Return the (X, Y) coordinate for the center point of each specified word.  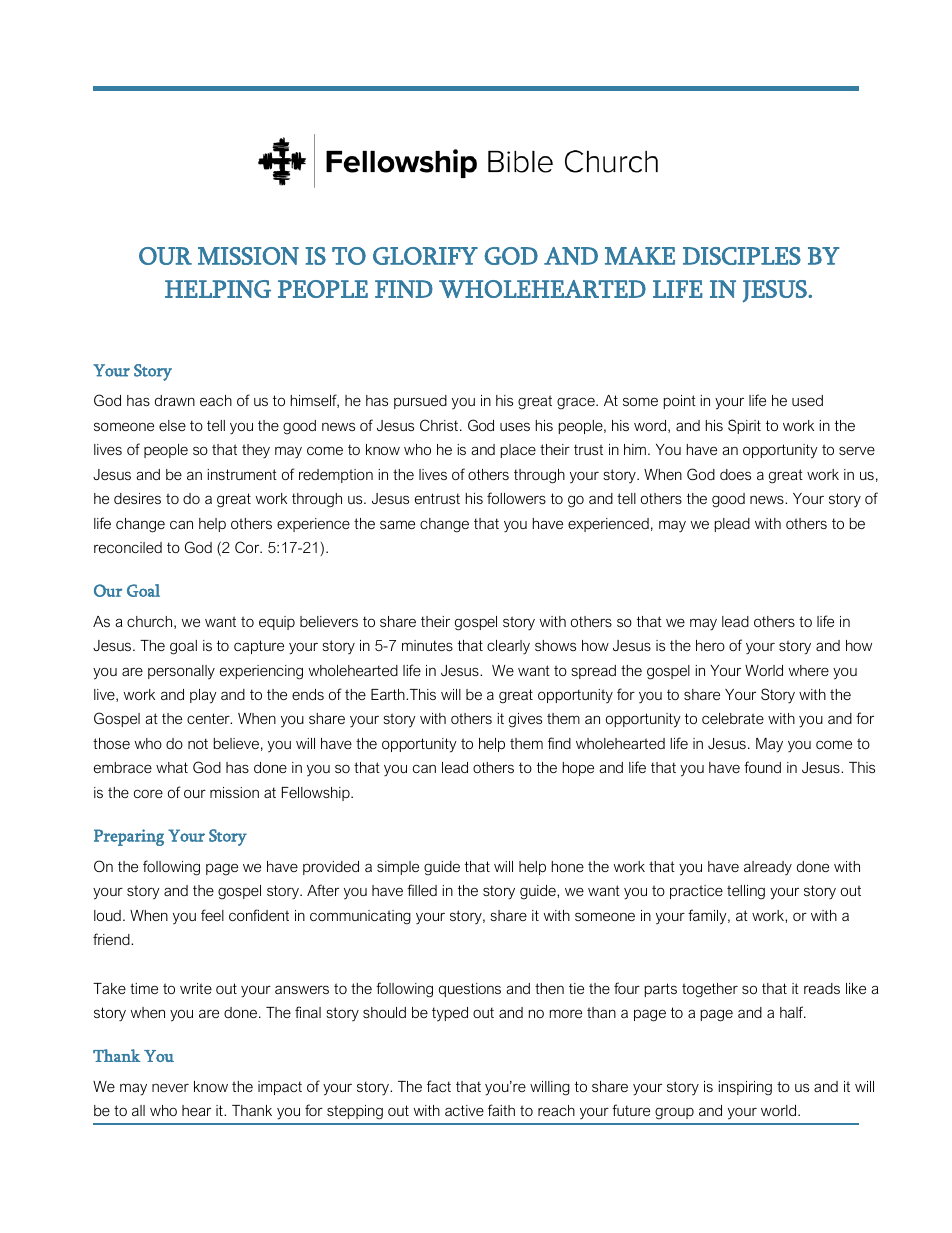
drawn (175, 400)
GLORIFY (425, 256)
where (809, 670)
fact (439, 1086)
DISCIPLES (742, 256)
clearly (508, 647)
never (170, 1087)
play (203, 696)
